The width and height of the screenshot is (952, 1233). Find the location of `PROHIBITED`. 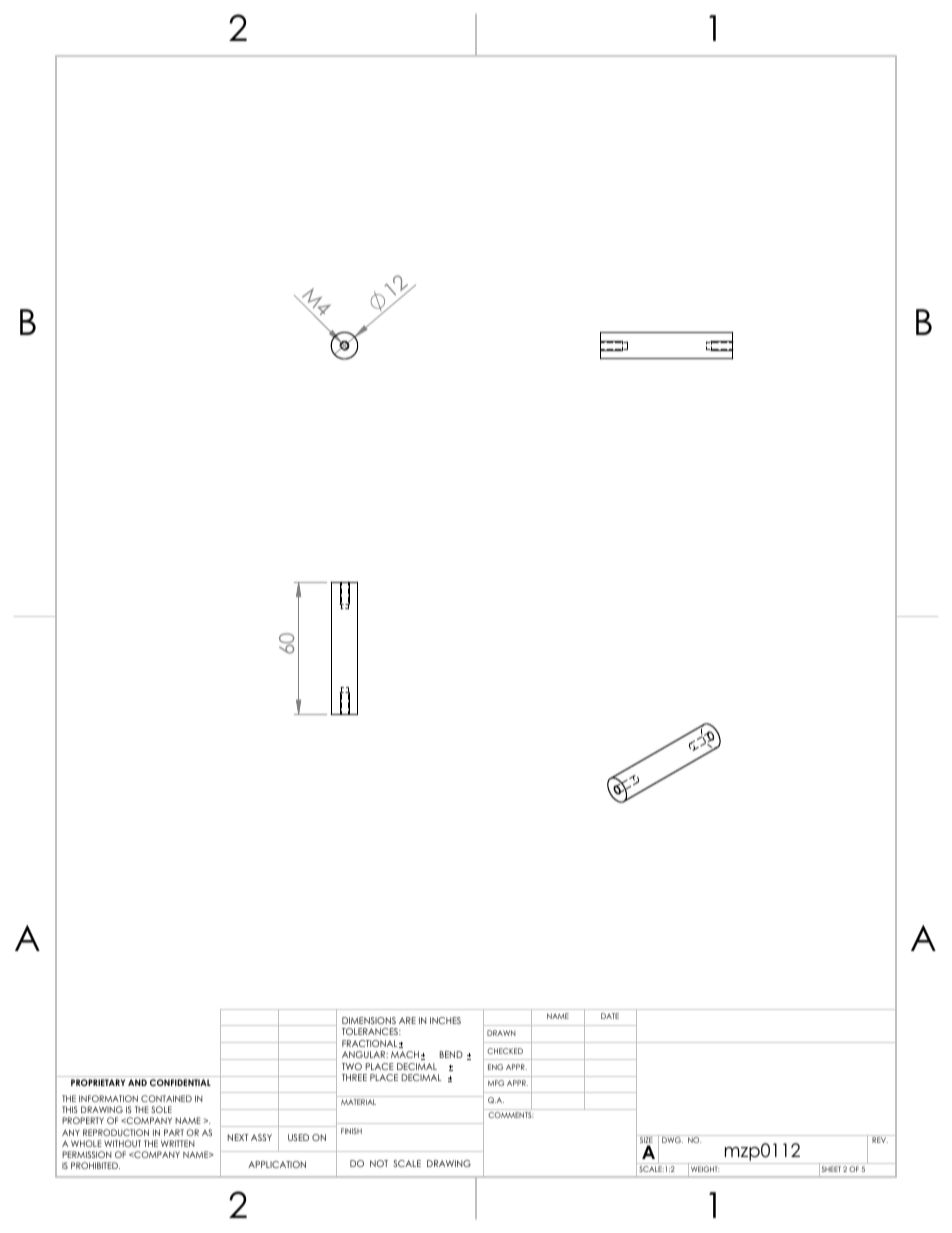

PROHIBITED is located at coordinates (95, 1165).
